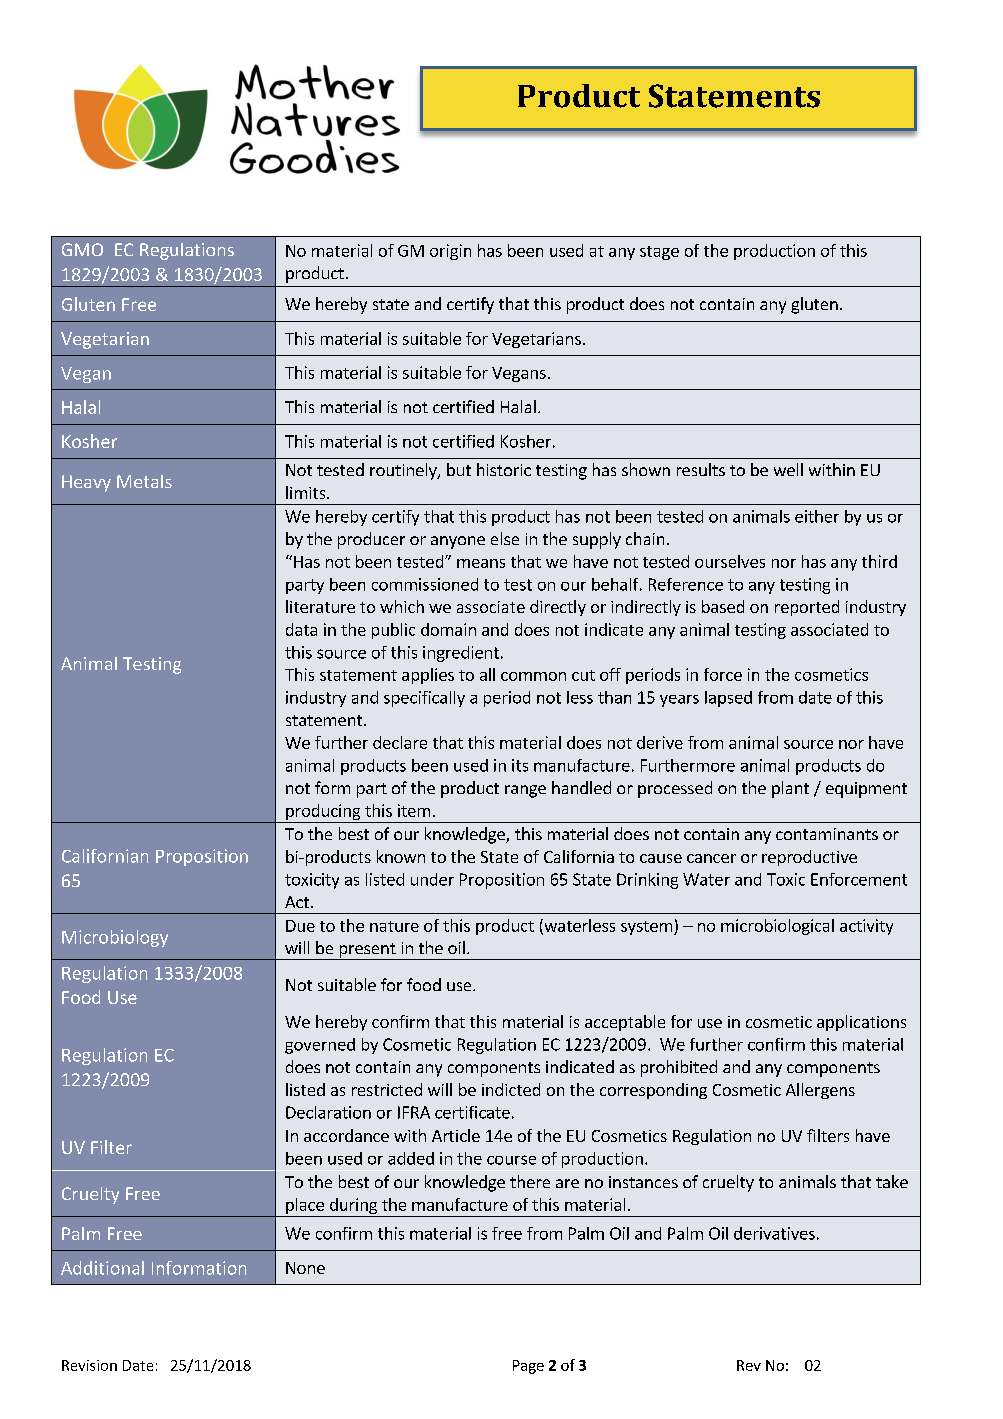  I want to click on derivatives, so click(774, 1233).
